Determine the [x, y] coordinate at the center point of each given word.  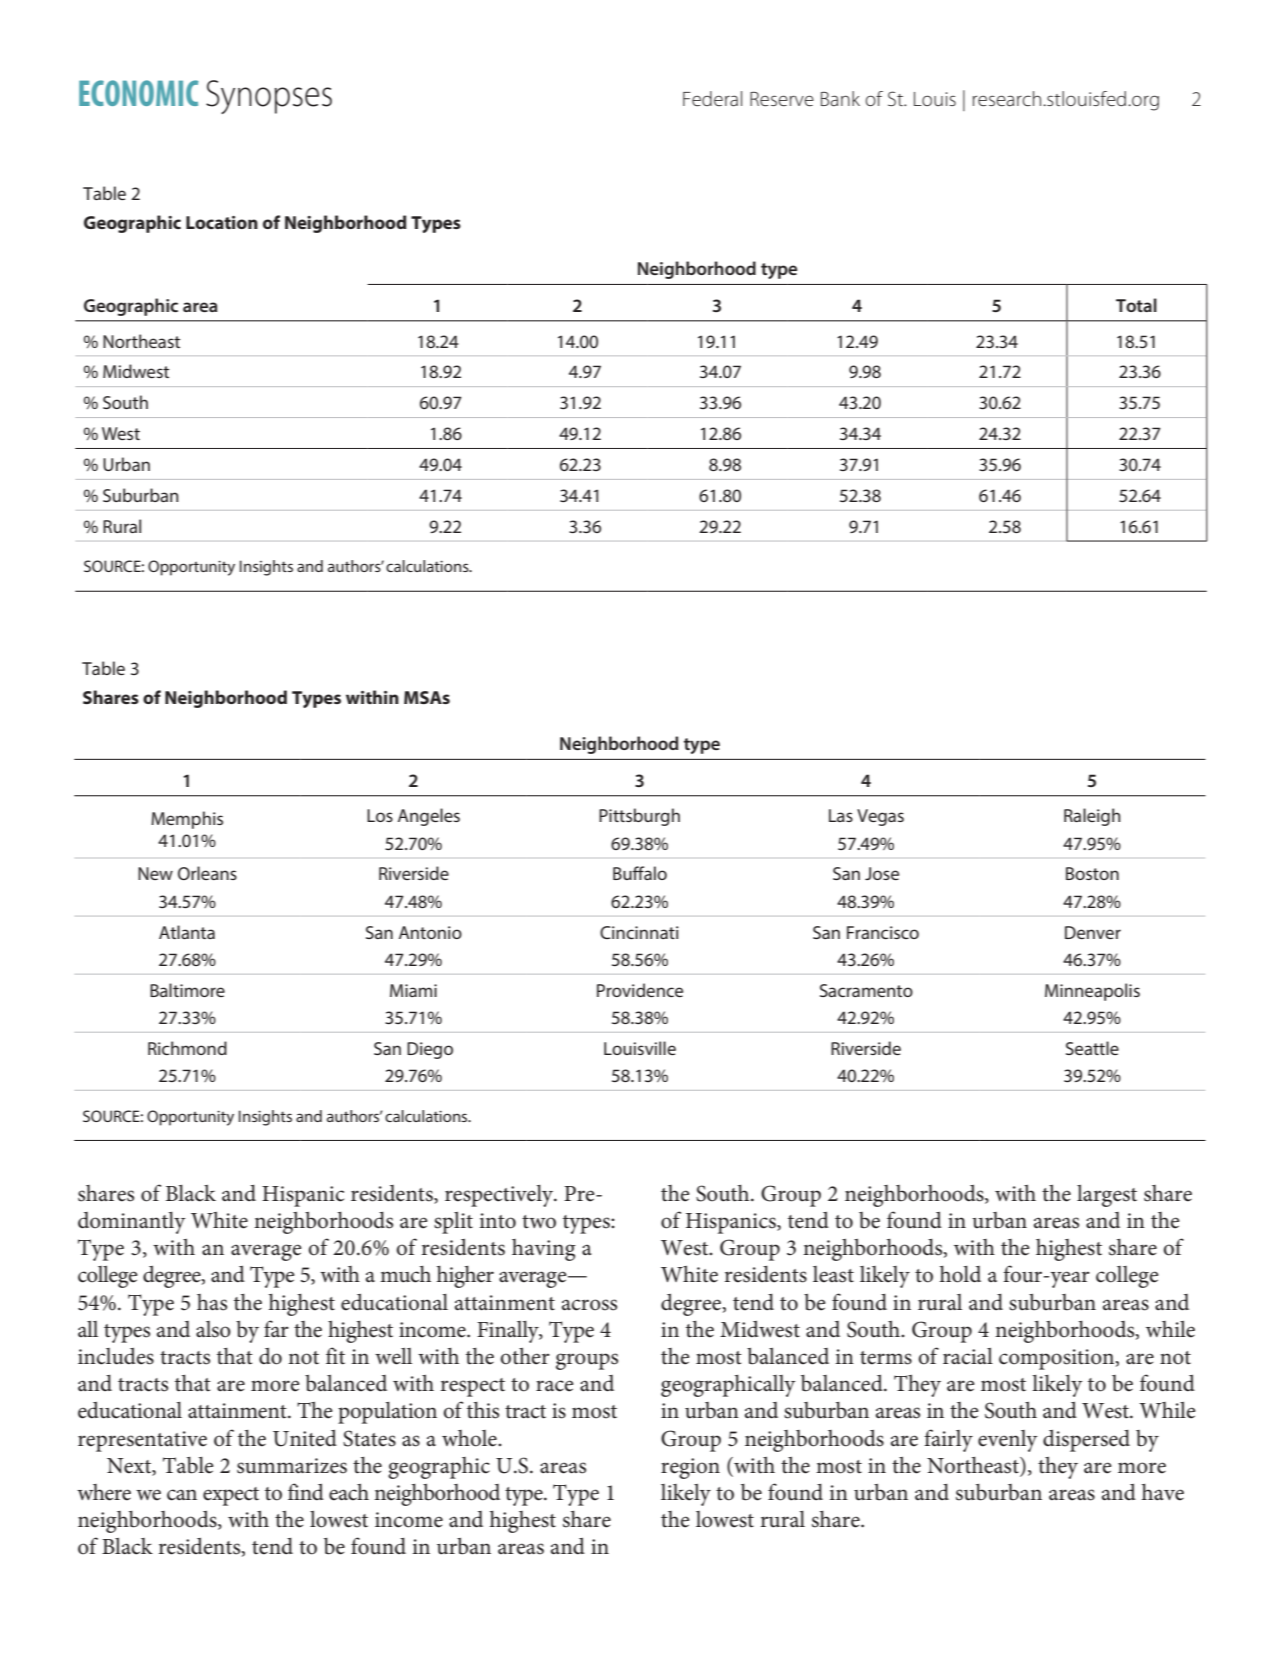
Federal [712, 99]
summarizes [292, 1466]
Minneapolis [1092, 992]
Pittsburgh [639, 817]
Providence [640, 990]
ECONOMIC [139, 93]
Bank [840, 99]
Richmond [187, 1048]
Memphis [187, 820]
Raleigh [1092, 817]
